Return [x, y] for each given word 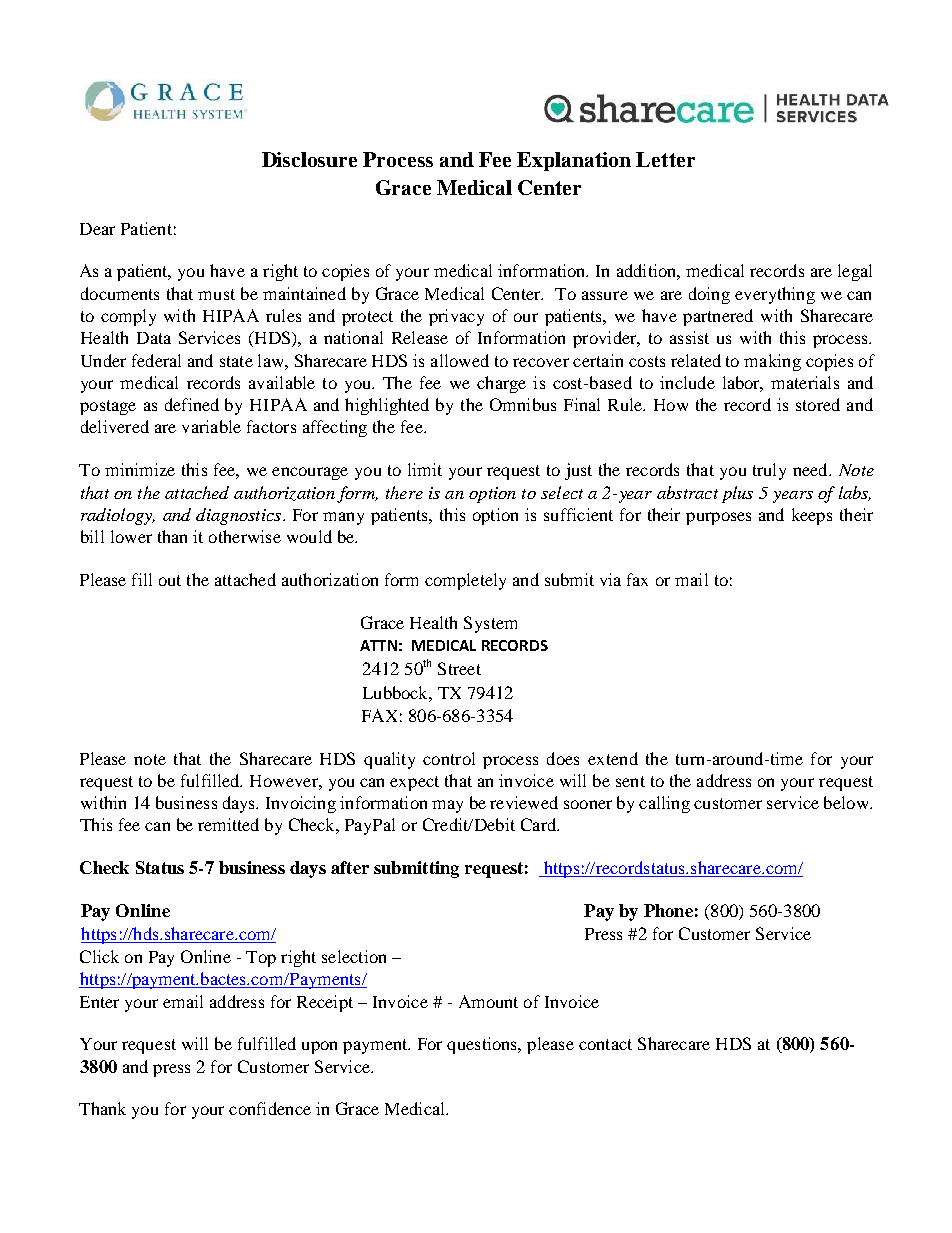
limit [425, 469]
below [847, 802]
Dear [97, 229]
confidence [270, 1108]
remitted [228, 824]
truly [769, 471]
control [449, 758]
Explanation [574, 161]
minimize [140, 469]
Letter [665, 159]
